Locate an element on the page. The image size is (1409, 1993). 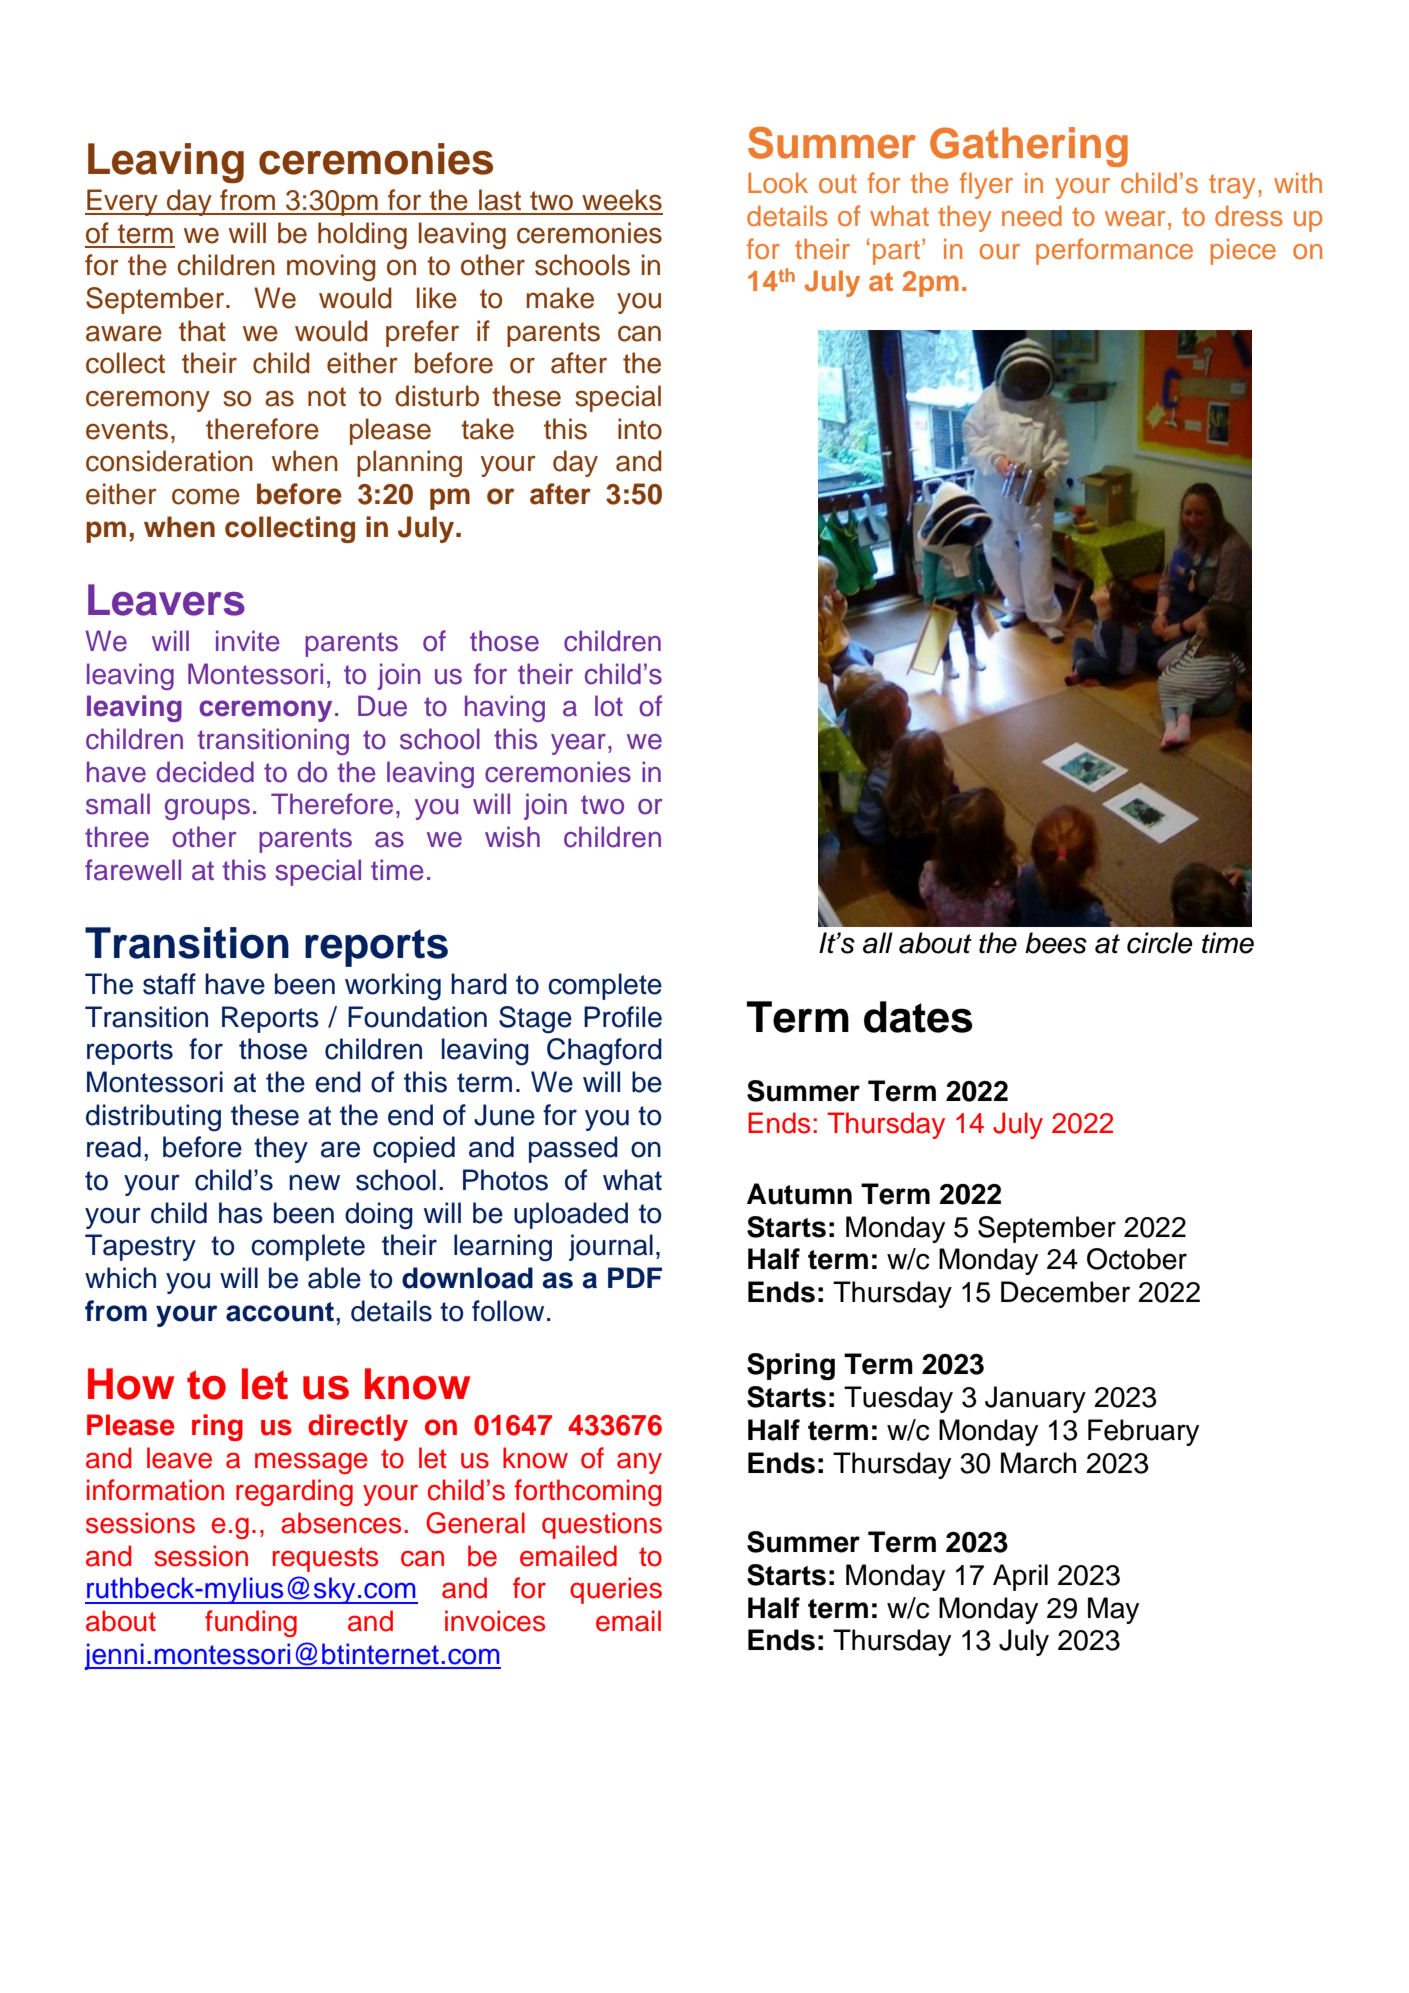
moving is located at coordinates (331, 268).
